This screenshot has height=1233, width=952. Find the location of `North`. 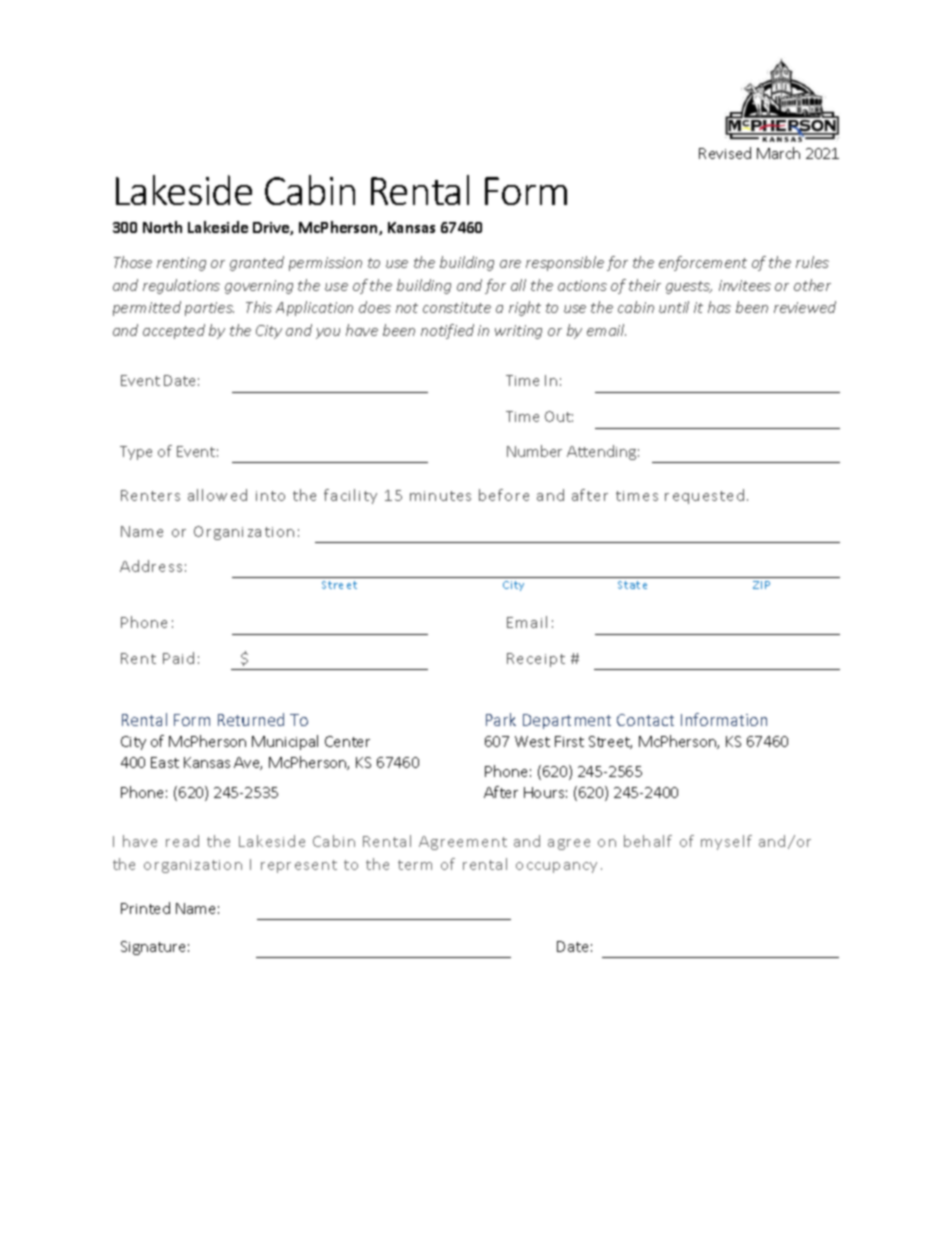

North is located at coordinates (162, 227).
